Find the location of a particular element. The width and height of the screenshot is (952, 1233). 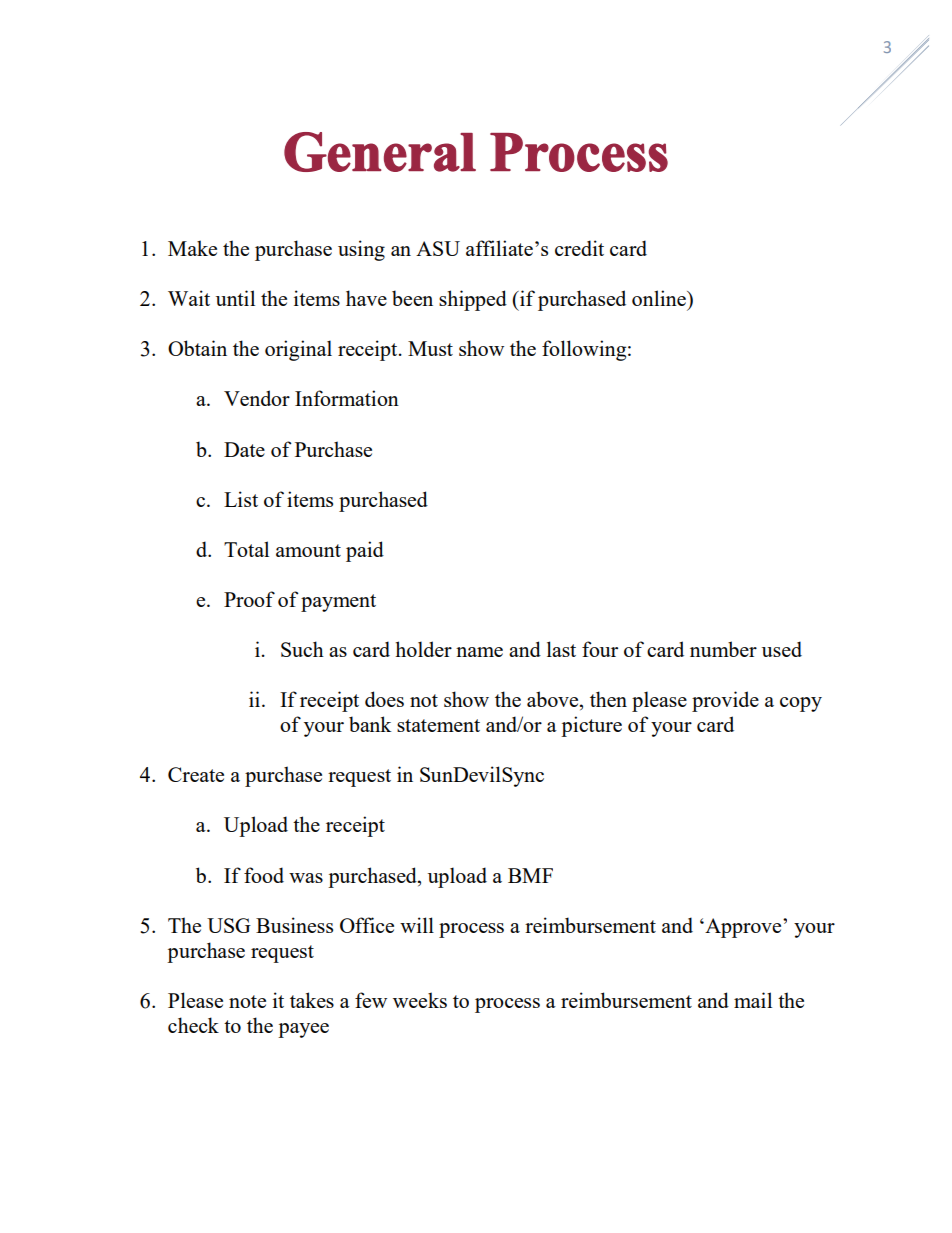

provide is located at coordinates (725, 701).
